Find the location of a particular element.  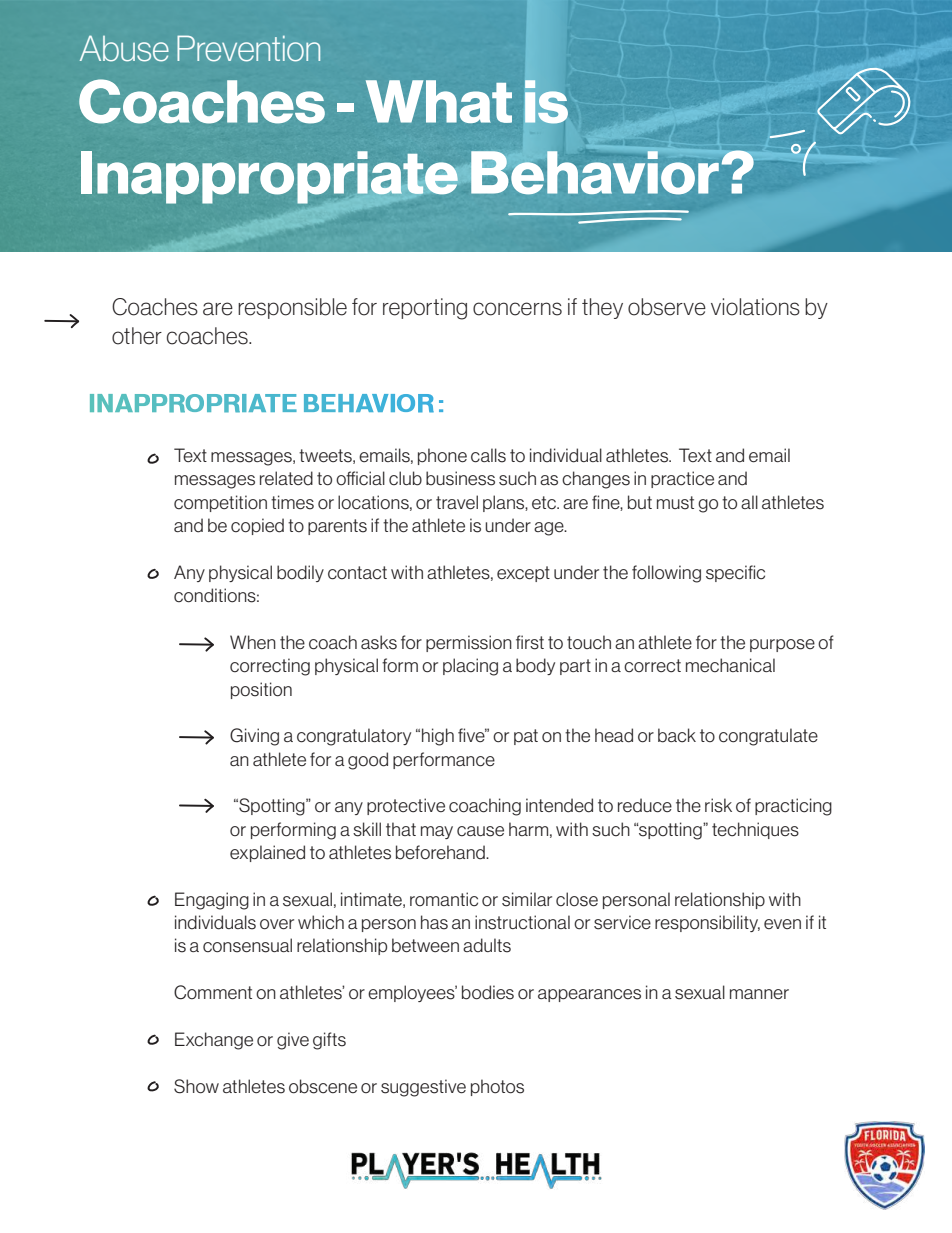

Exchange is located at coordinates (214, 1041).
